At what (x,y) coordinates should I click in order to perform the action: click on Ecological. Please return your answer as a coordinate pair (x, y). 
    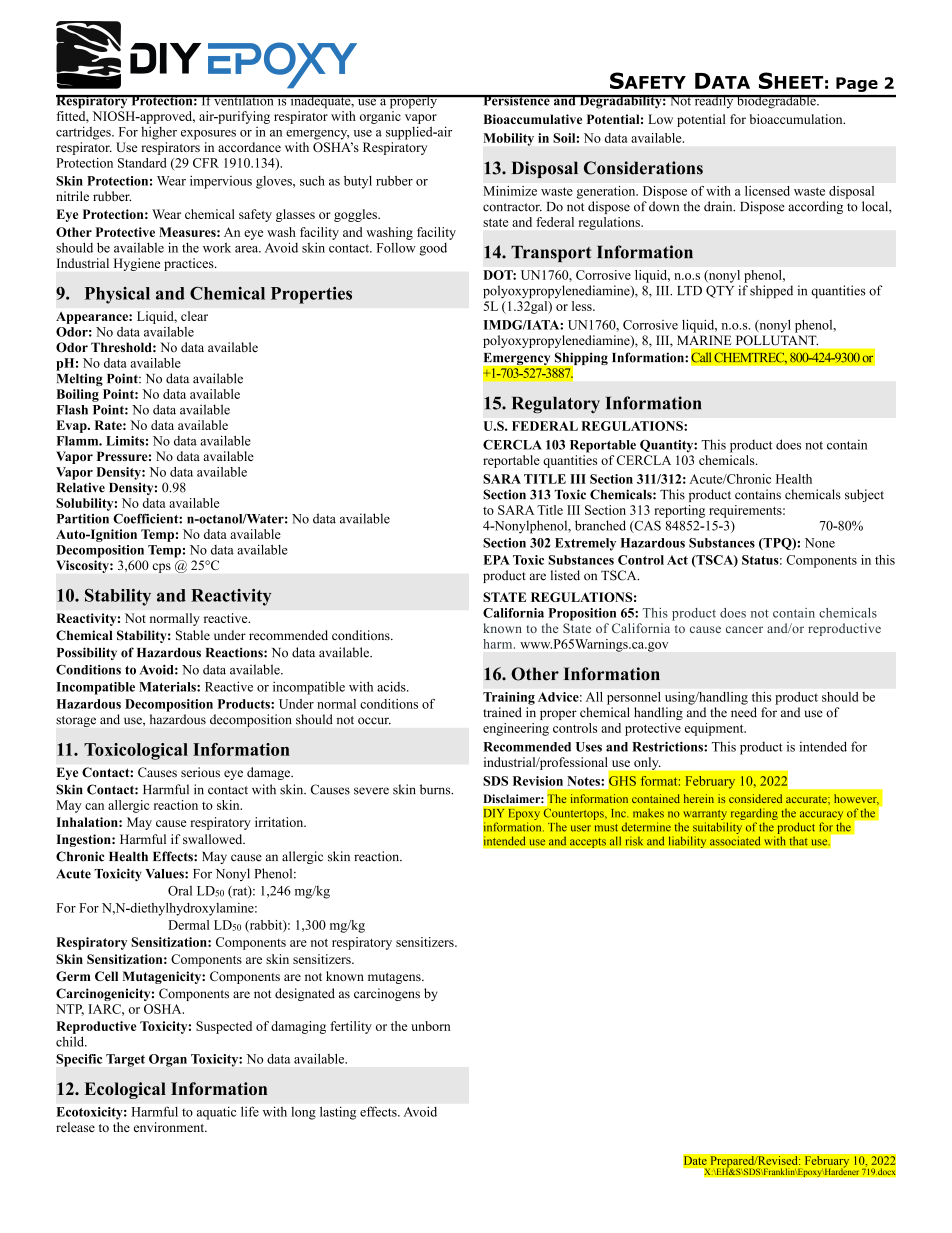
    Looking at the image, I should click on (125, 1090).
